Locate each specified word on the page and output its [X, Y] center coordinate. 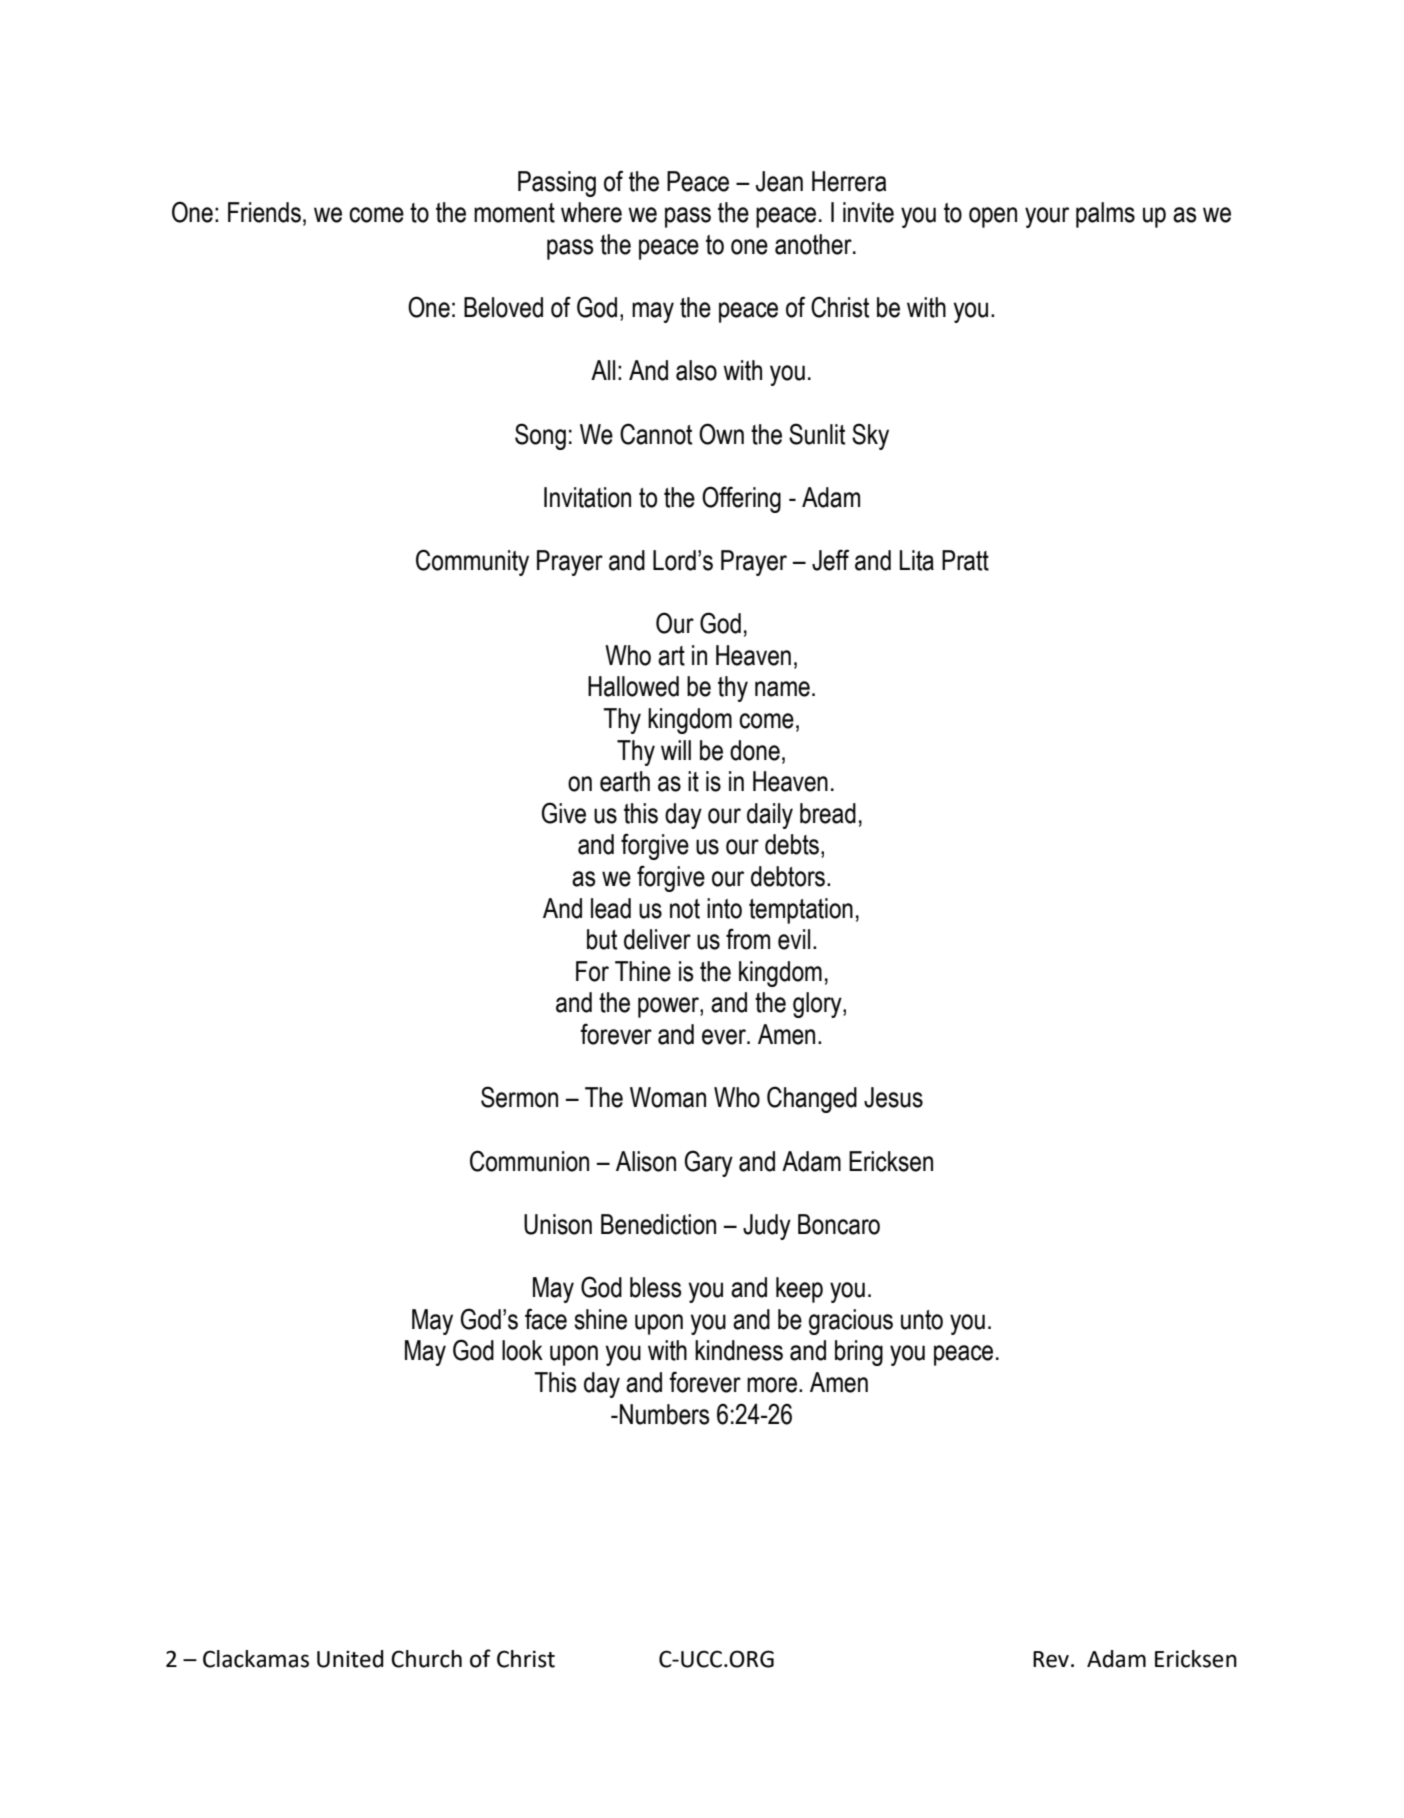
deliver [657, 939]
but [602, 939]
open [993, 217]
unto [922, 1320]
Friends [264, 212]
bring [859, 1353]
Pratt [965, 560]
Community [472, 562]
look [522, 1350]
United [350, 1659]
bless [656, 1287]
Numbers [665, 1414]
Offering [741, 499]
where [591, 212]
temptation [801, 911]
